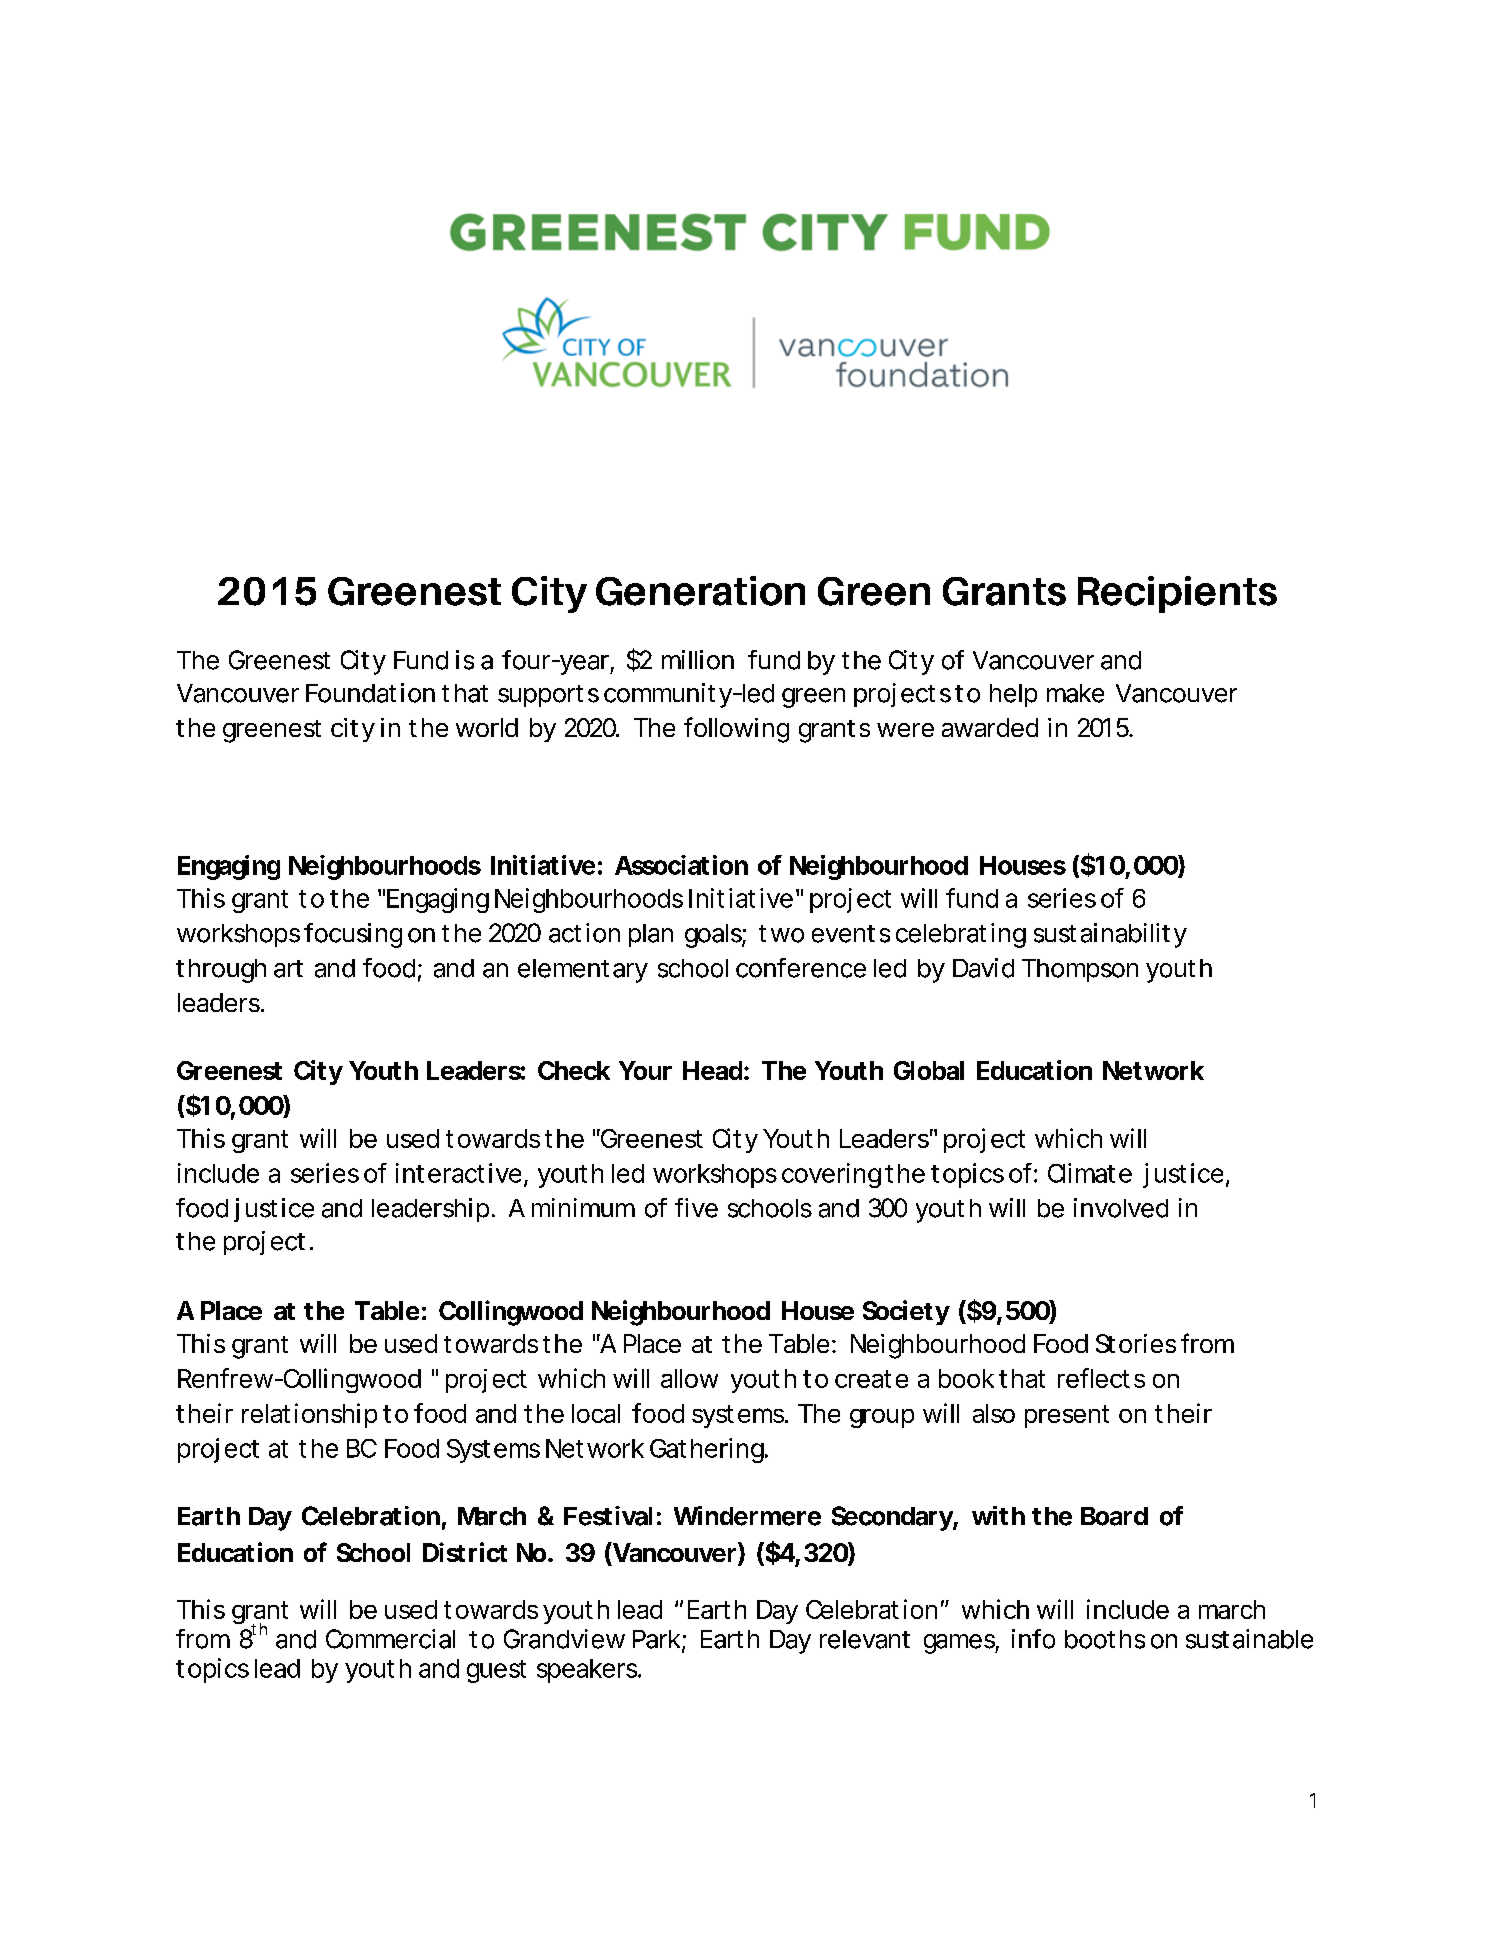 Image resolution: width=1496 pixels, height=1936 pixels. Describe the element at coordinates (700, 591) in the document. I see `Generation` at that location.
